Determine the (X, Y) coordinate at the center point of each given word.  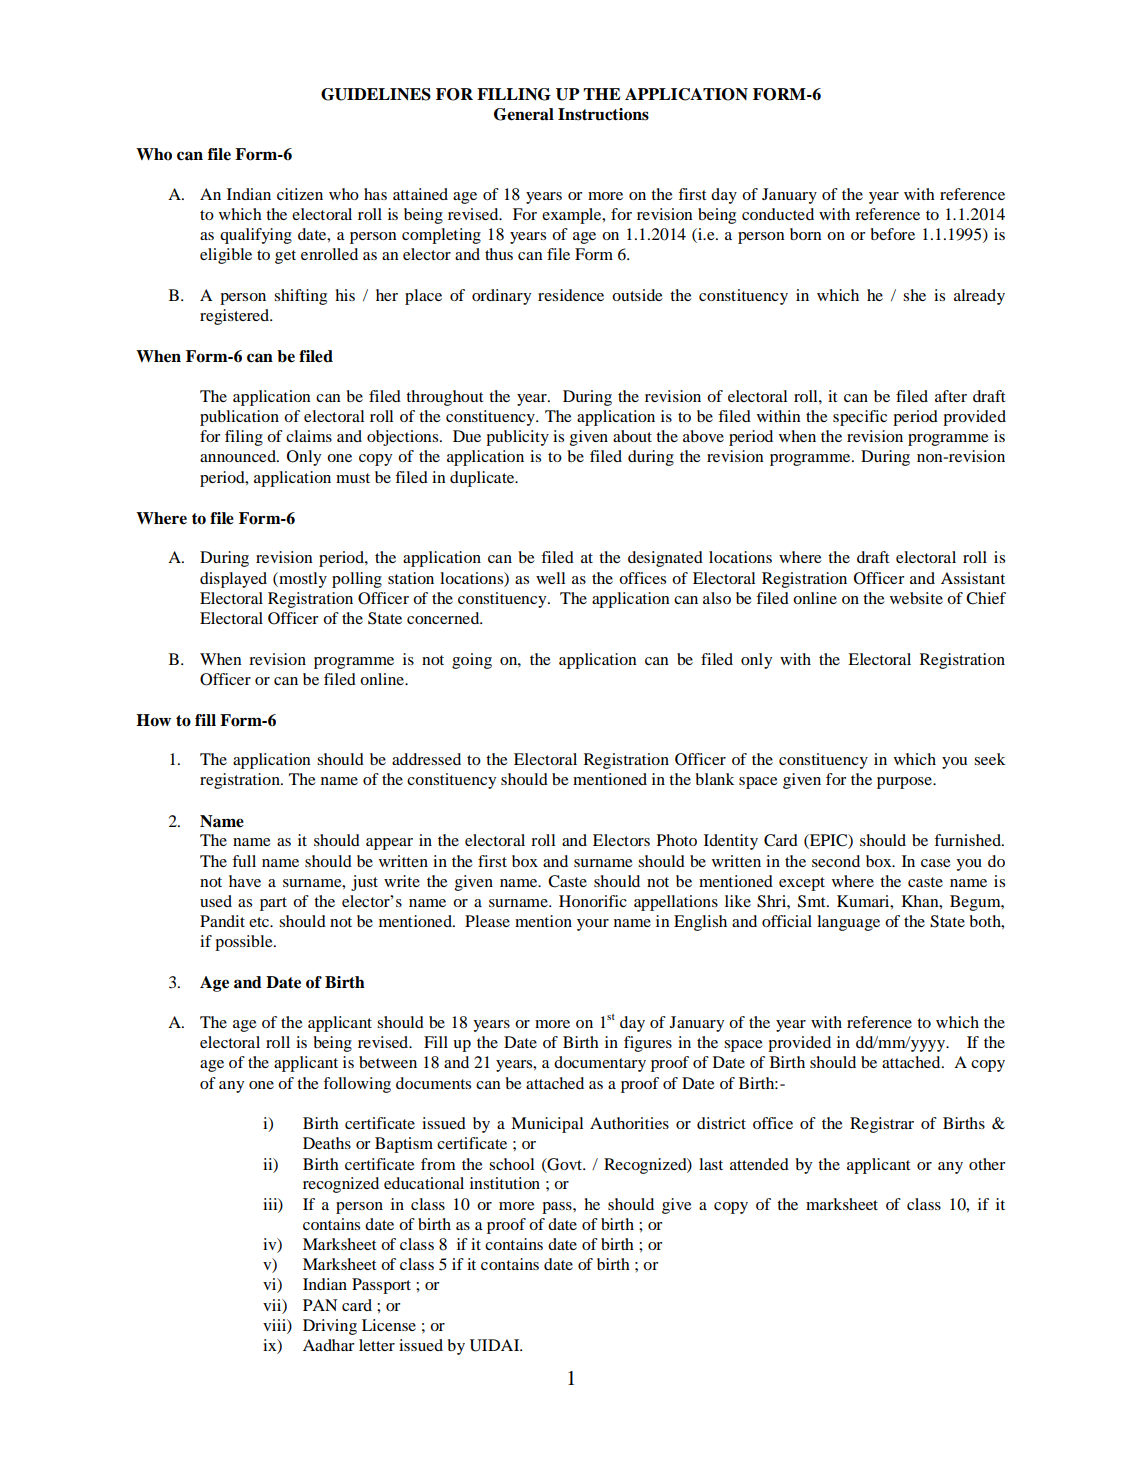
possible (245, 943)
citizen (300, 194)
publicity (517, 438)
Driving (330, 1327)
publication (239, 418)
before (892, 234)
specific (860, 418)
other (987, 1164)
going (472, 661)
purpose (905, 783)
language (848, 923)
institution (505, 1183)
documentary (600, 1064)
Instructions (603, 114)
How (153, 720)
